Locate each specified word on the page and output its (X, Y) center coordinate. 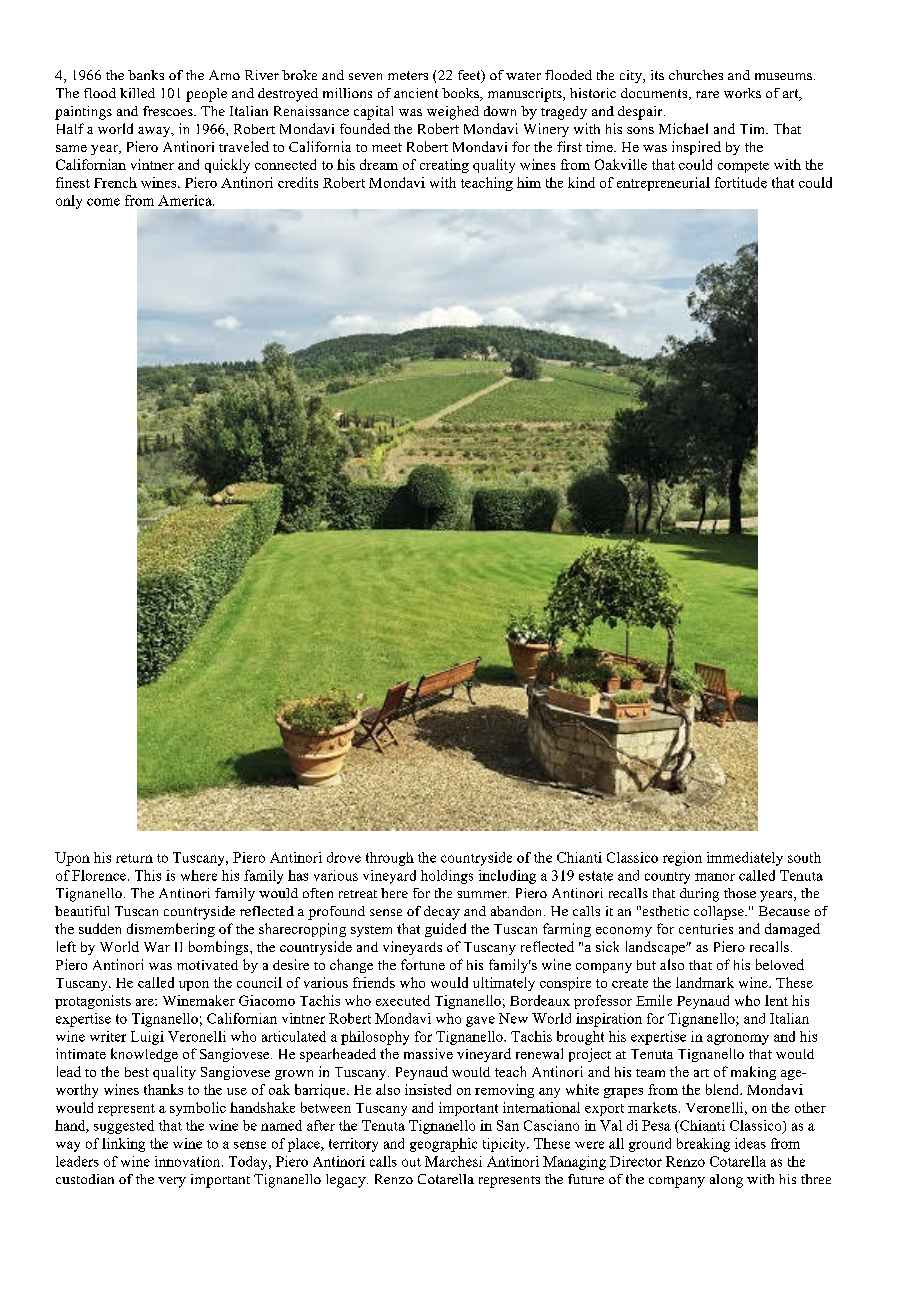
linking (123, 1145)
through (390, 859)
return (134, 858)
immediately (745, 859)
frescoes (169, 111)
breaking (703, 1145)
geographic (443, 1145)
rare (707, 94)
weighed (453, 113)
